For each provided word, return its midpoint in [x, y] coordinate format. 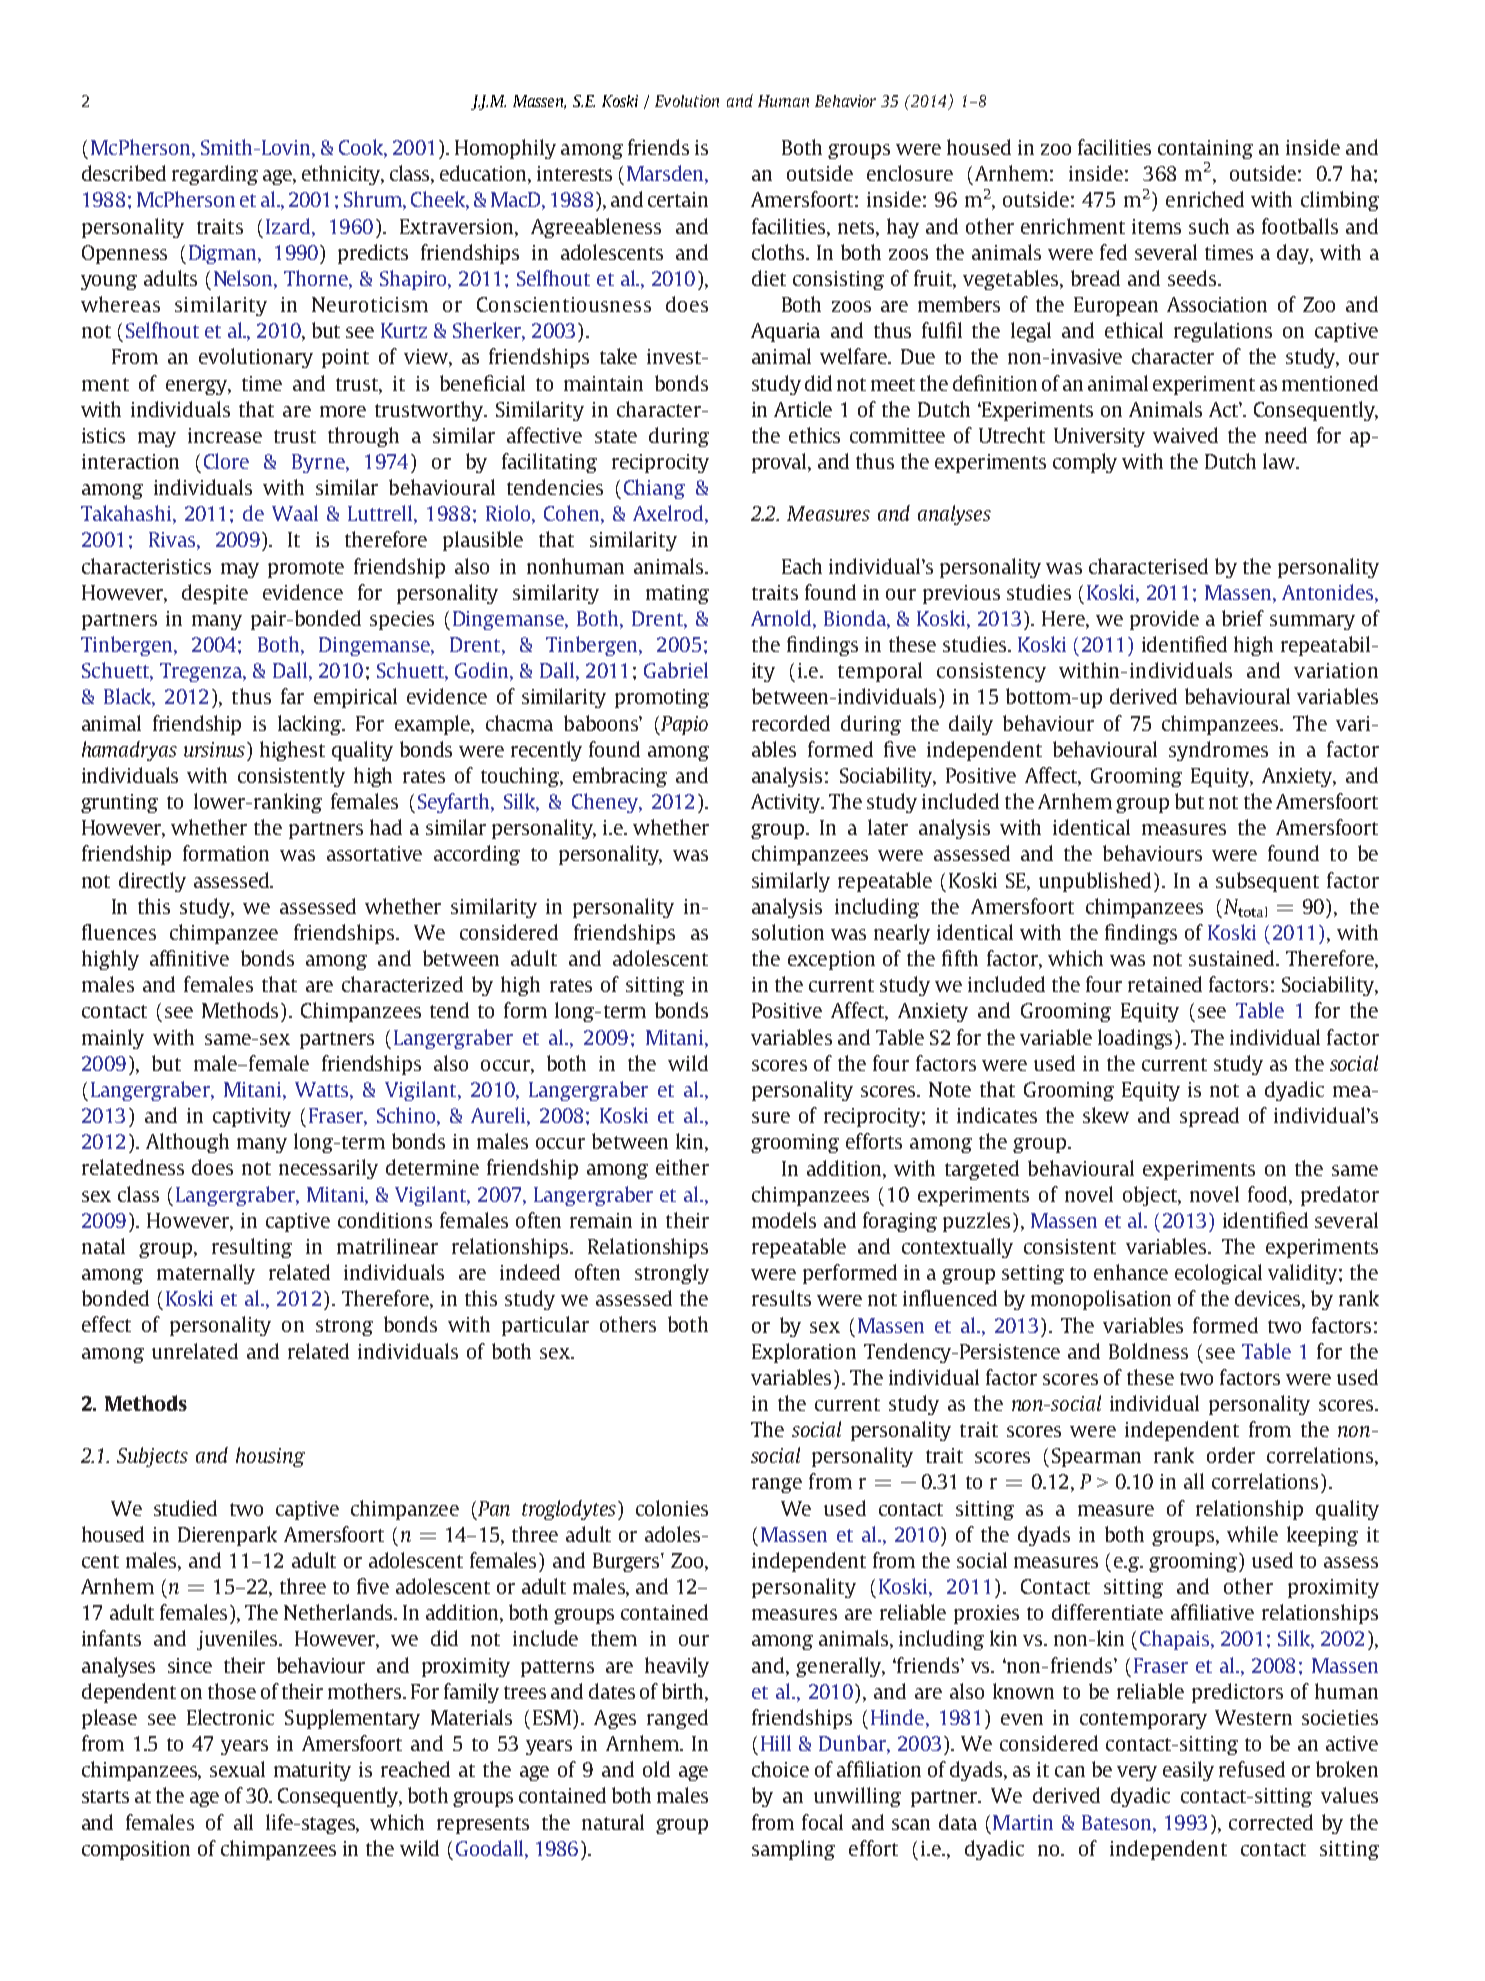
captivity [252, 1117]
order [1231, 1455]
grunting [119, 803]
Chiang [654, 489]
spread [1209, 1117]
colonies [672, 1508]
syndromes [1218, 751]
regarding [215, 175]
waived [1185, 435]
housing [270, 1457]
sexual [237, 1769]
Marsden [666, 174]
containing [1205, 149]
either [682, 1167]
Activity [787, 803]
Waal [295, 513]
